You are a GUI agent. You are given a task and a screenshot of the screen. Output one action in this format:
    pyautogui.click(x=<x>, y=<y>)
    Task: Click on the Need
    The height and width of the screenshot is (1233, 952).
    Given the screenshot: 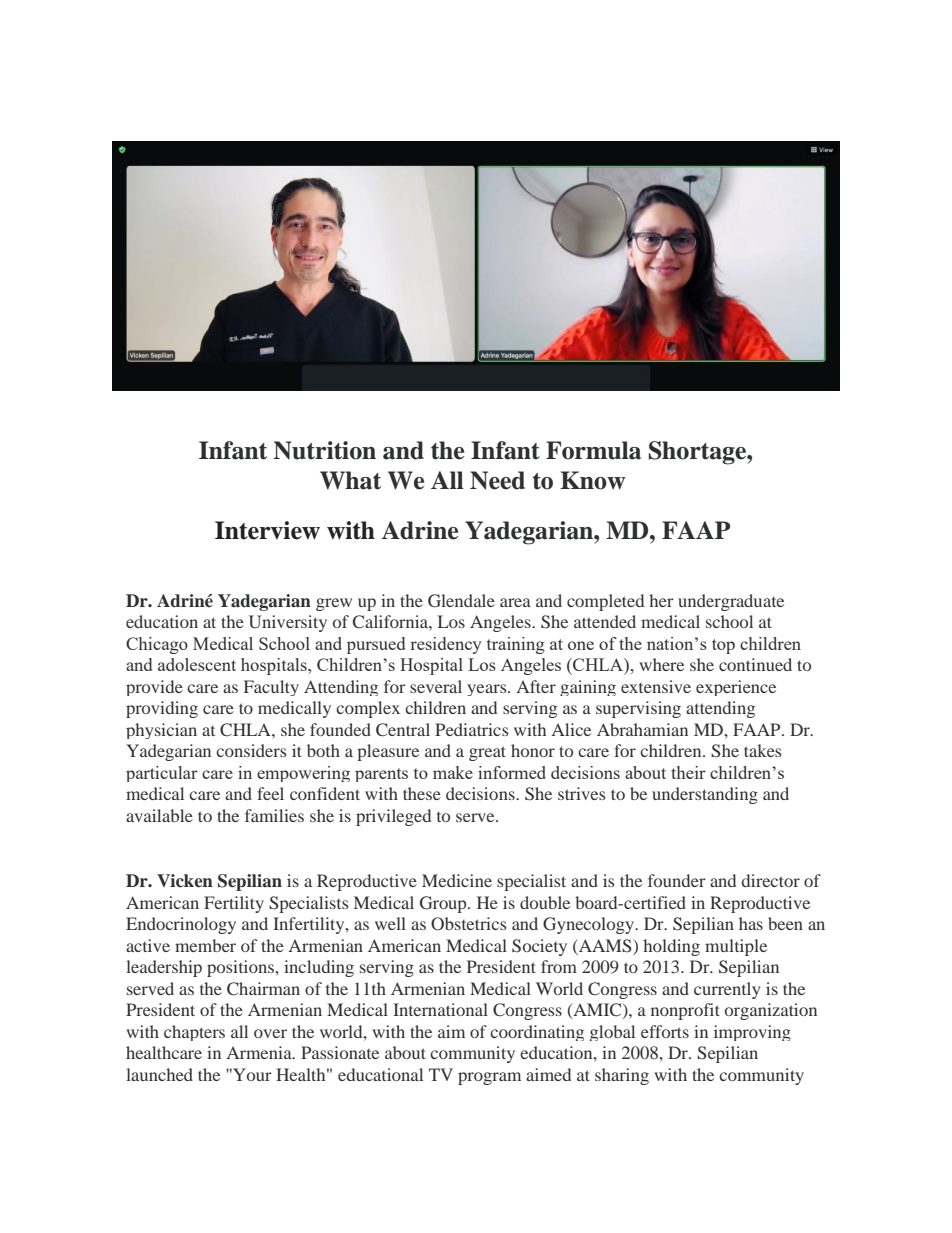 What is the action you would take?
    pyautogui.click(x=497, y=480)
